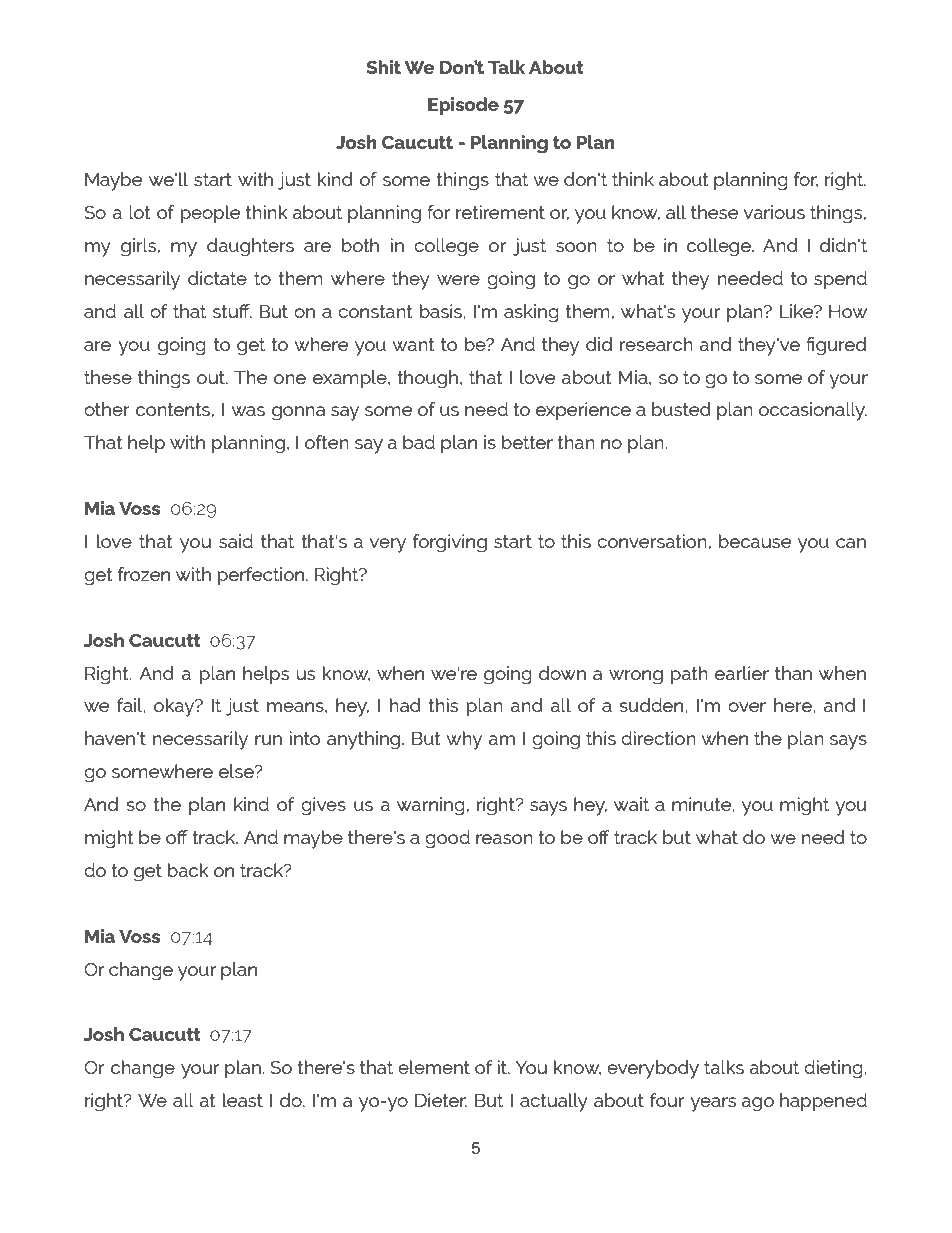  What do you see at coordinates (755, 541) in the screenshot?
I see `because` at bounding box center [755, 541].
